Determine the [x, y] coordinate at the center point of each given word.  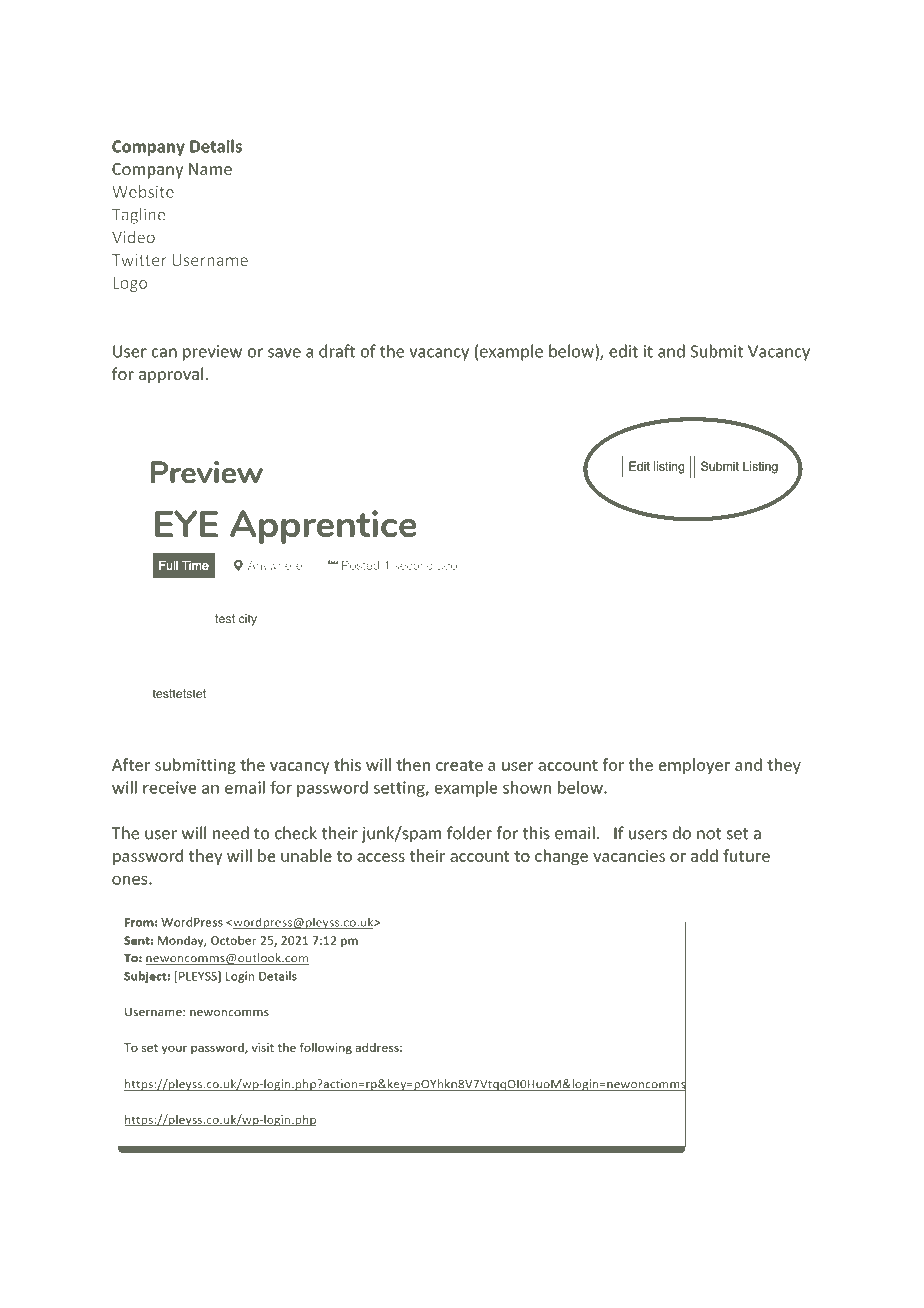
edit [623, 351]
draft [337, 351]
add [704, 855]
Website [143, 191]
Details [216, 146]
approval [171, 375]
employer [694, 766]
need [231, 833]
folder [469, 833]
